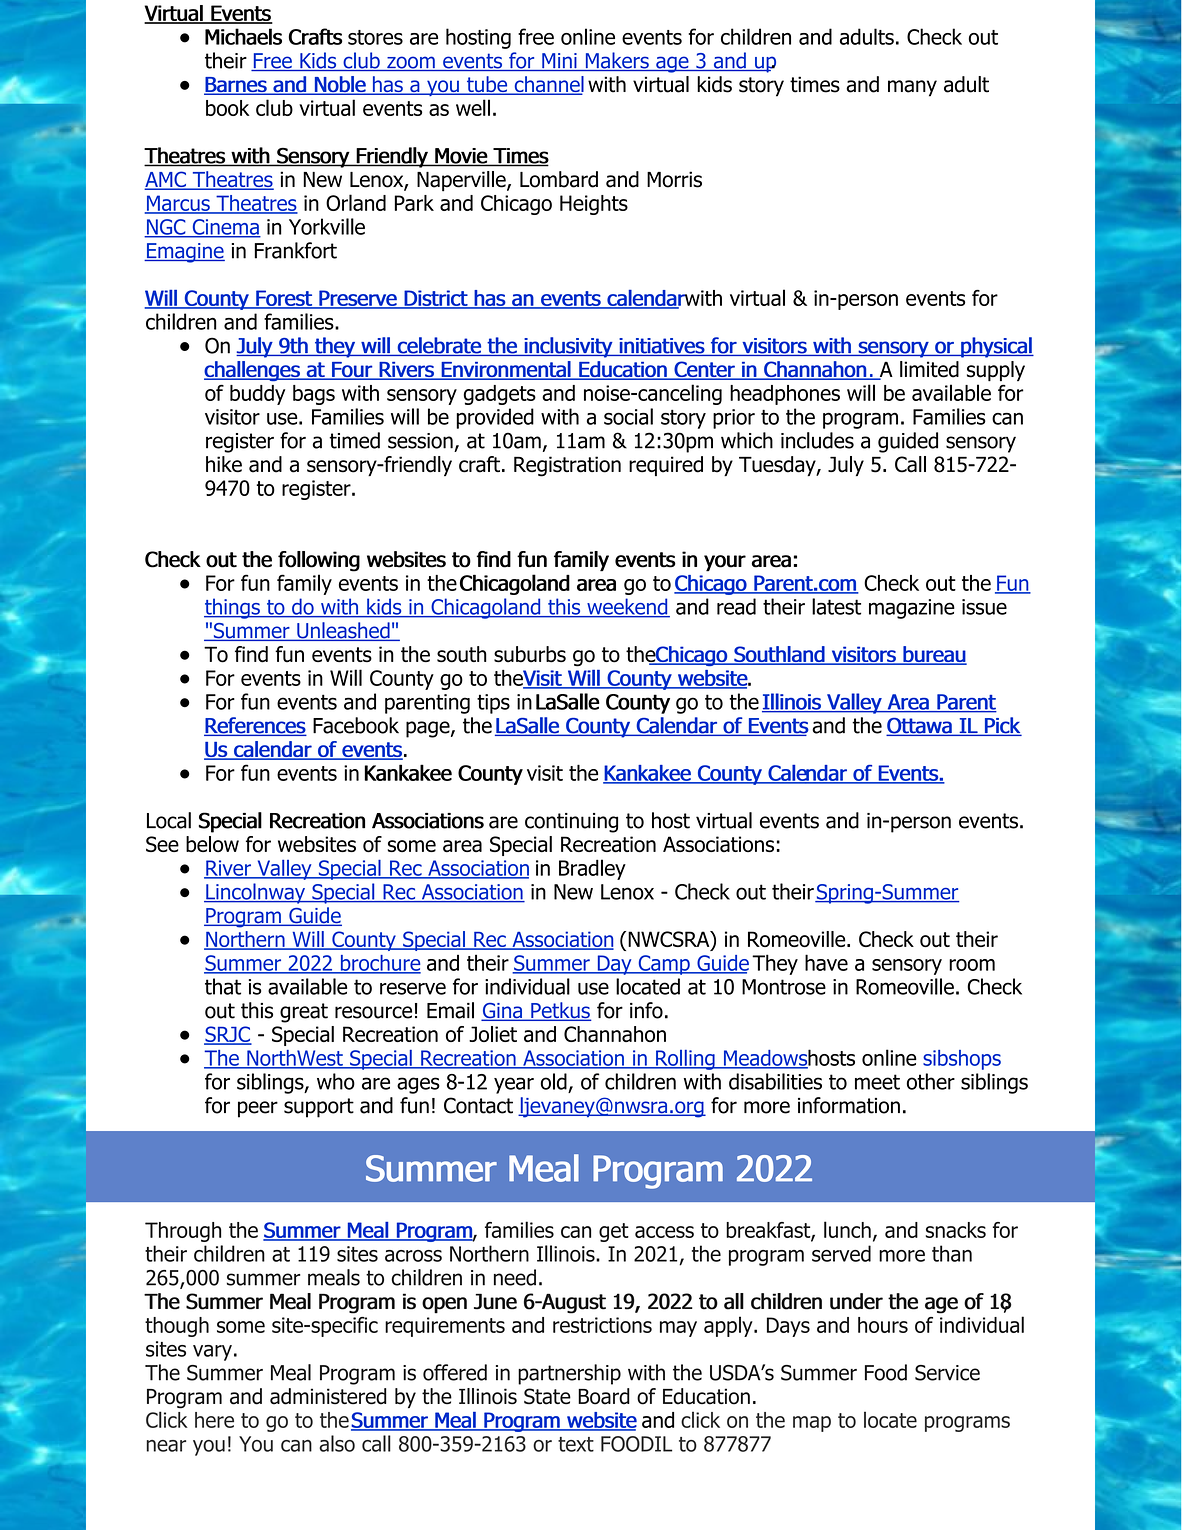  Describe the element at coordinates (919, 727) in the screenshot. I see `Ottawa` at that location.
